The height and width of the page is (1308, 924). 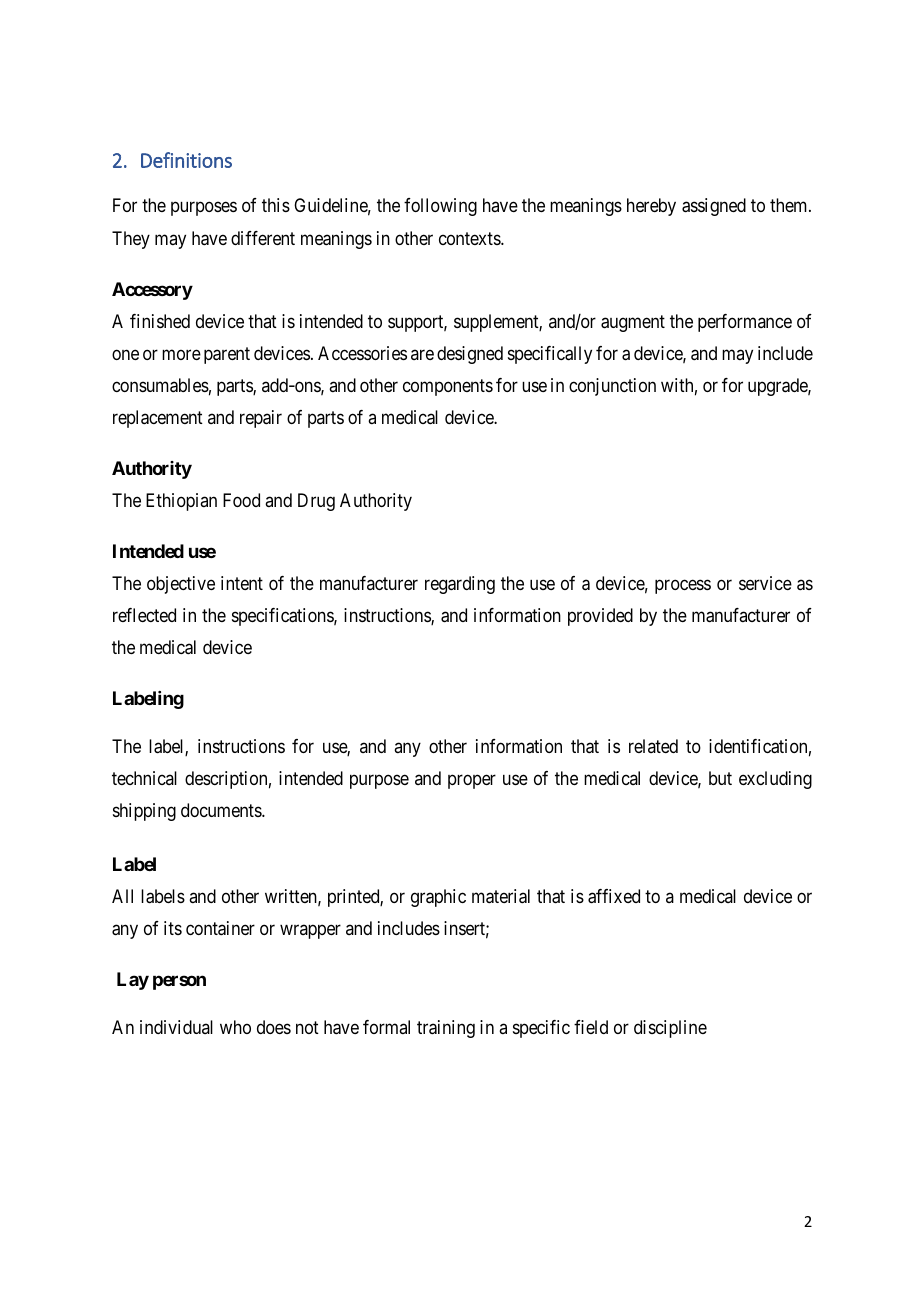 What do you see at coordinates (438, 898) in the page?
I see `graphic` at bounding box center [438, 898].
